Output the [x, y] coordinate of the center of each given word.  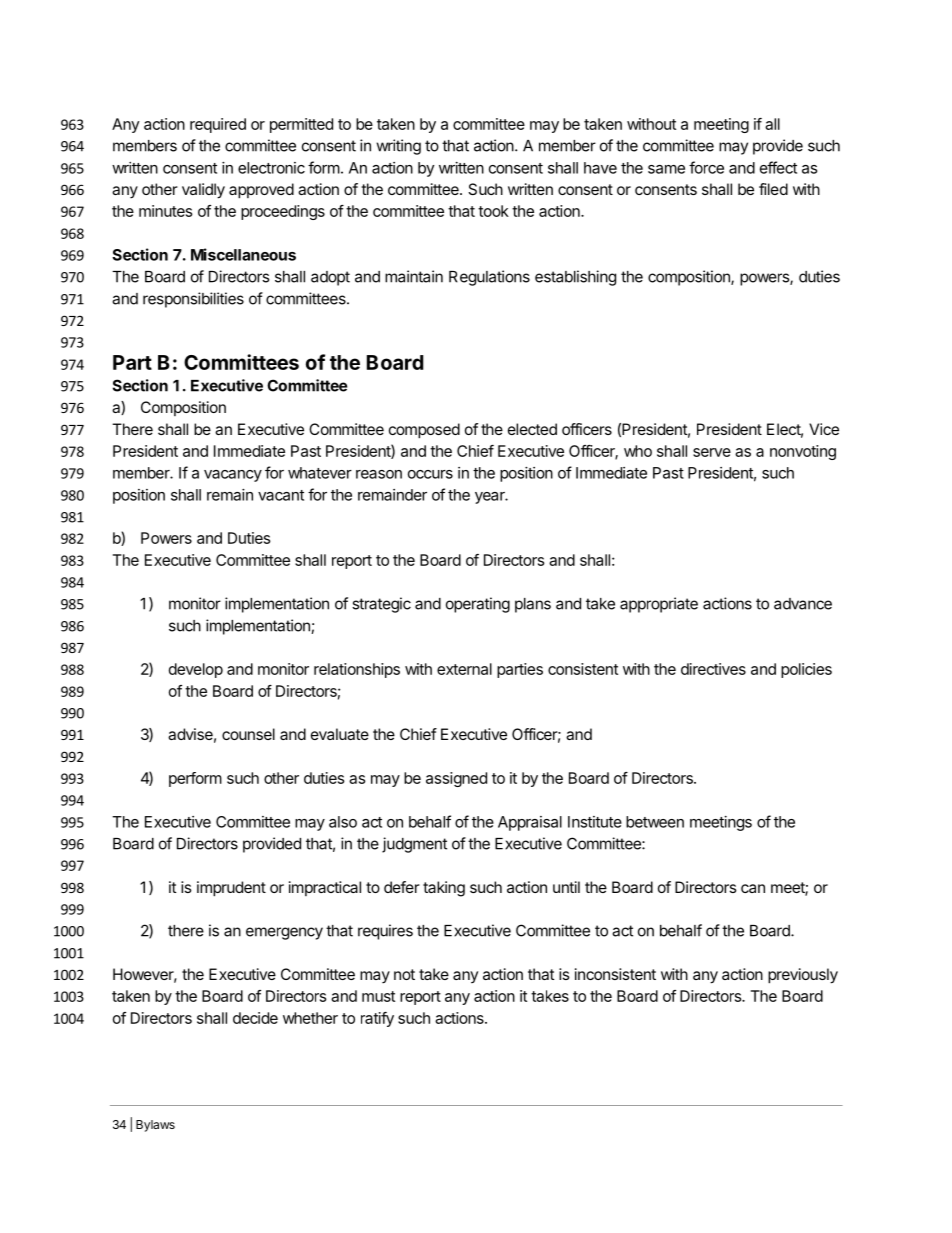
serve [712, 452]
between [655, 822]
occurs [430, 474]
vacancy [233, 476]
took [493, 211]
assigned [456, 779]
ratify [377, 1019]
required [218, 125]
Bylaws [155, 1126]
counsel [248, 734]
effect [778, 167]
